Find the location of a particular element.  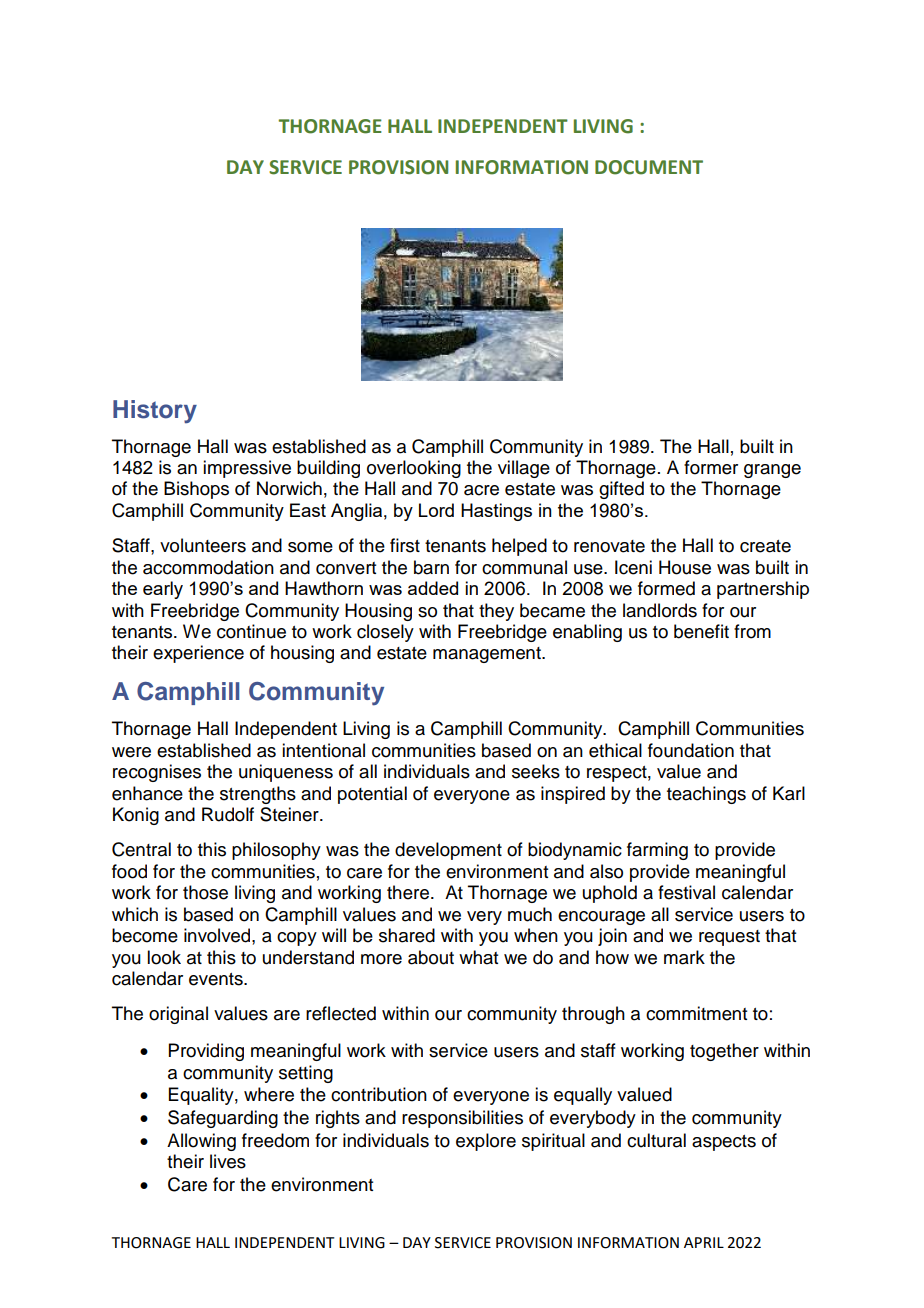

festival is located at coordinates (686, 892).
